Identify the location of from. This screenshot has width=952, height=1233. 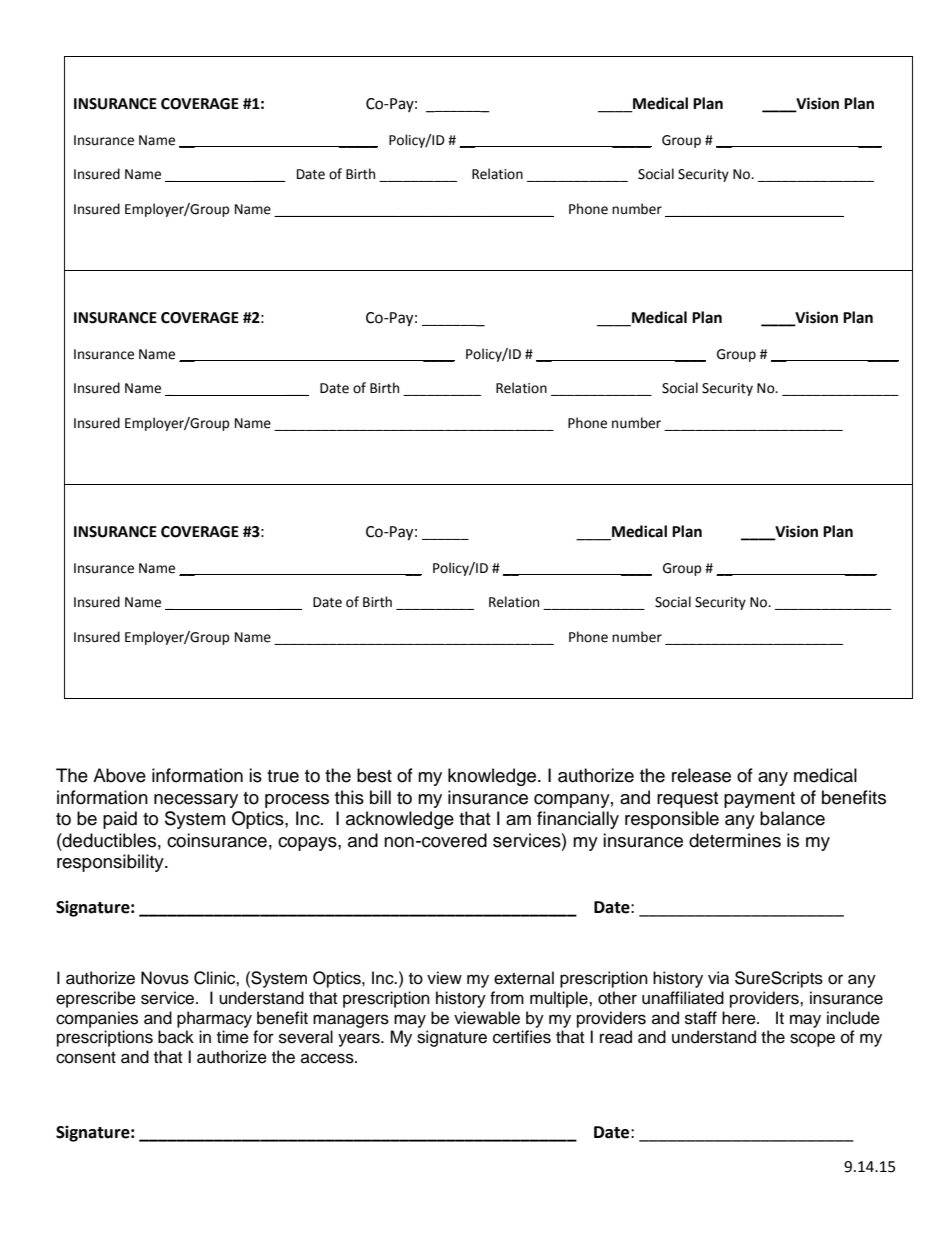
(507, 998).
